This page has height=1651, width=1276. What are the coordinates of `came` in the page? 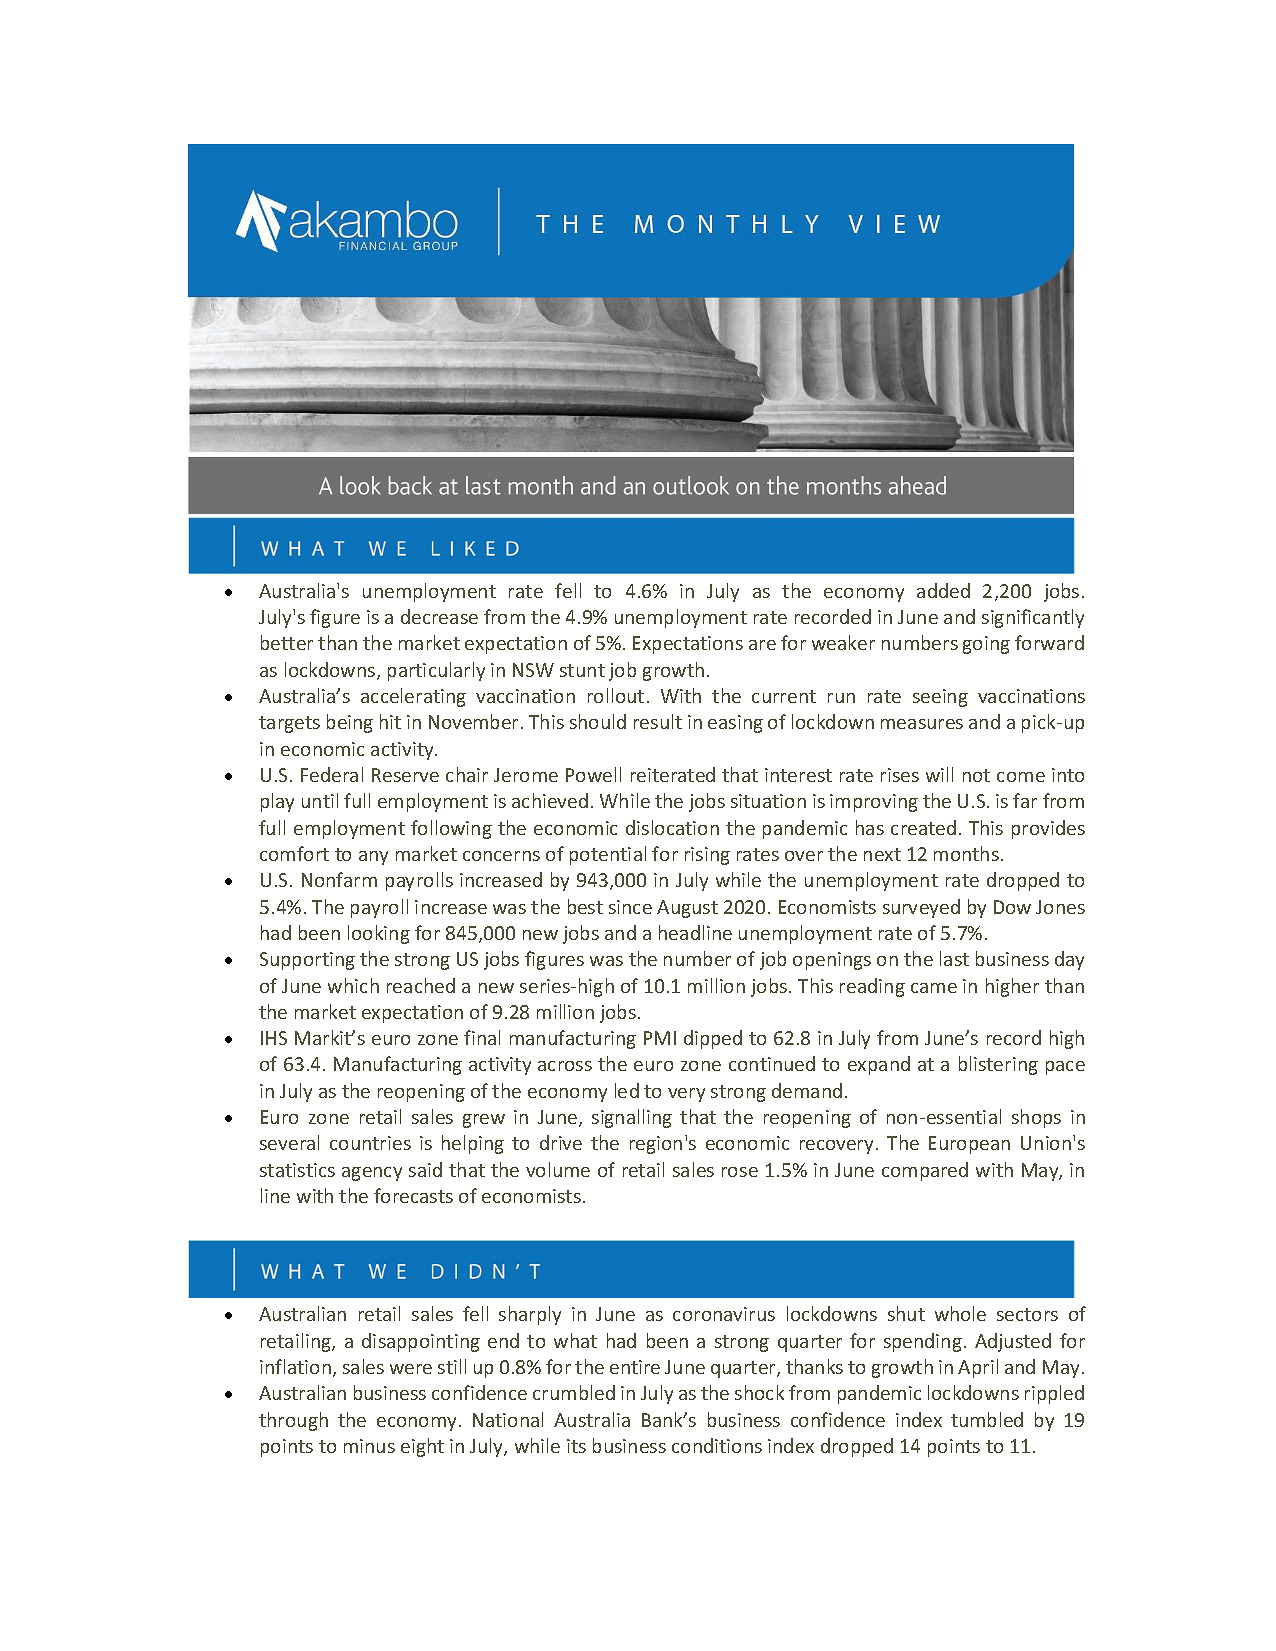 It's located at (934, 988).
